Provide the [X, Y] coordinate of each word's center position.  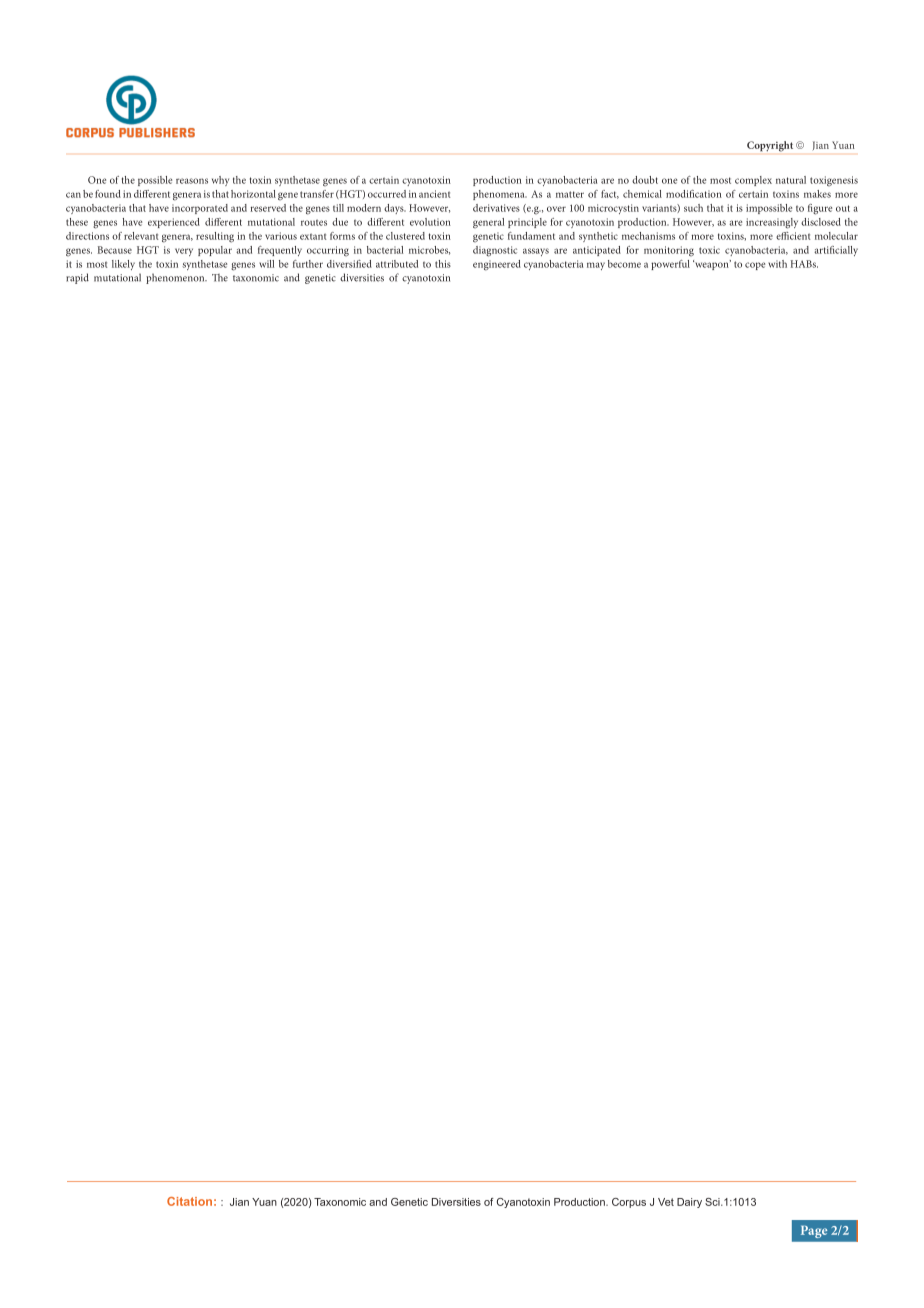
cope [755, 266]
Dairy [689, 1203]
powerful [670, 265]
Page [814, 1232]
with [777, 264]
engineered [497, 265]
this [443, 264]
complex [753, 181]
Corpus [629, 1203]
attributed [397, 264]
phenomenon [176, 278]
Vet [666, 1202]
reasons [192, 181]
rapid [77, 278]
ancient [435, 194]
